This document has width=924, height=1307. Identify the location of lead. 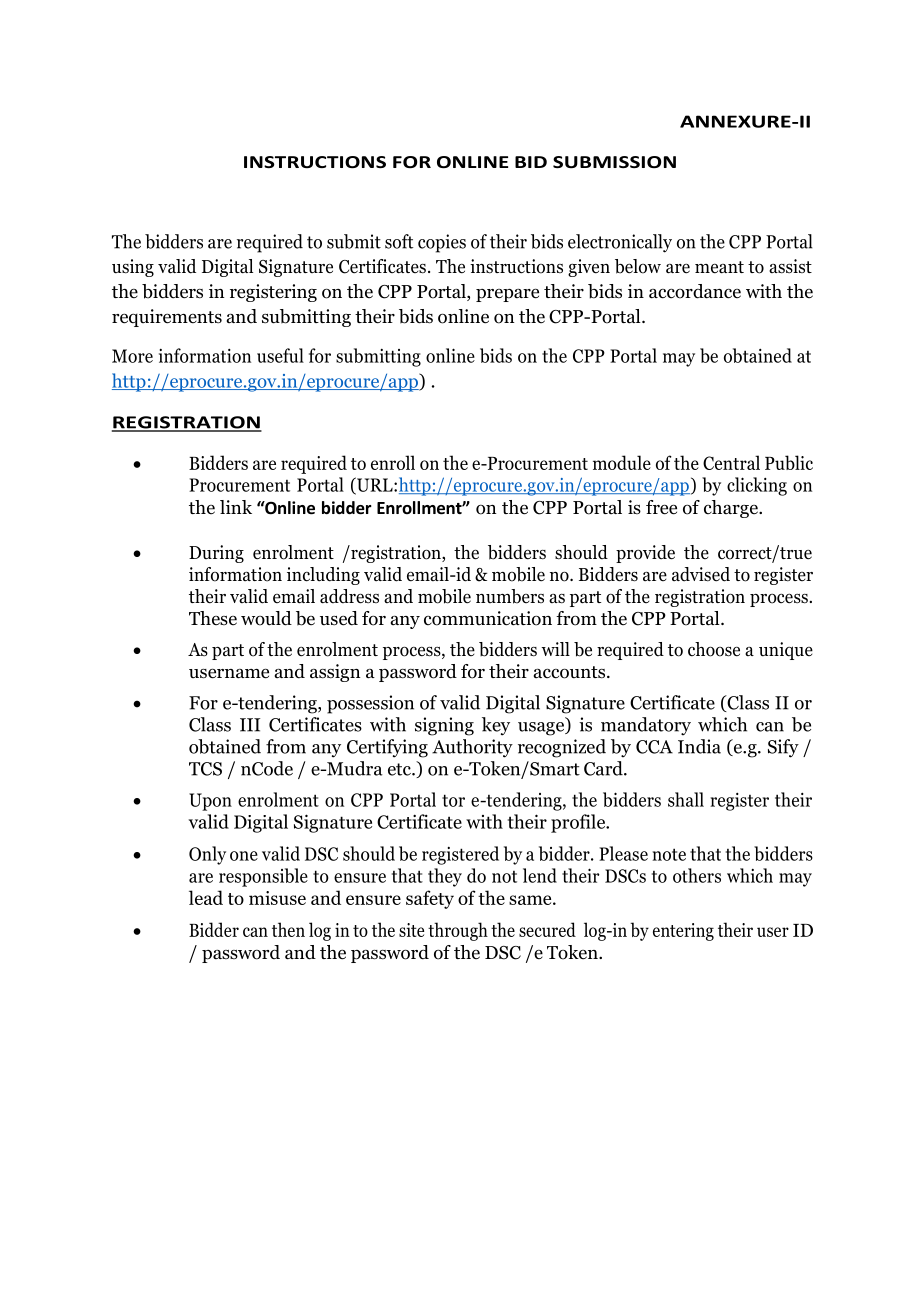
(206, 897).
